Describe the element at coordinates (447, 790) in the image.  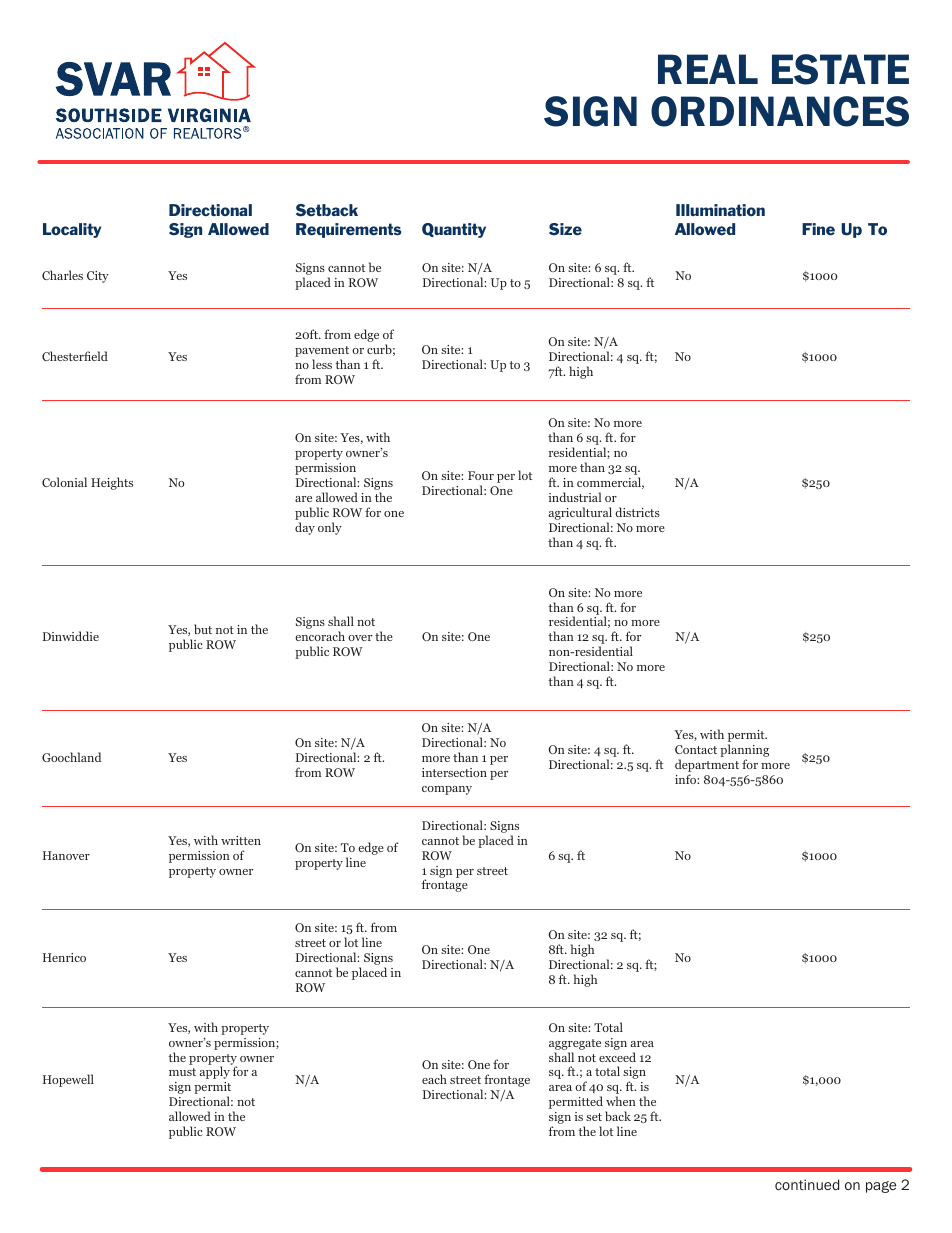
I see `company` at that location.
